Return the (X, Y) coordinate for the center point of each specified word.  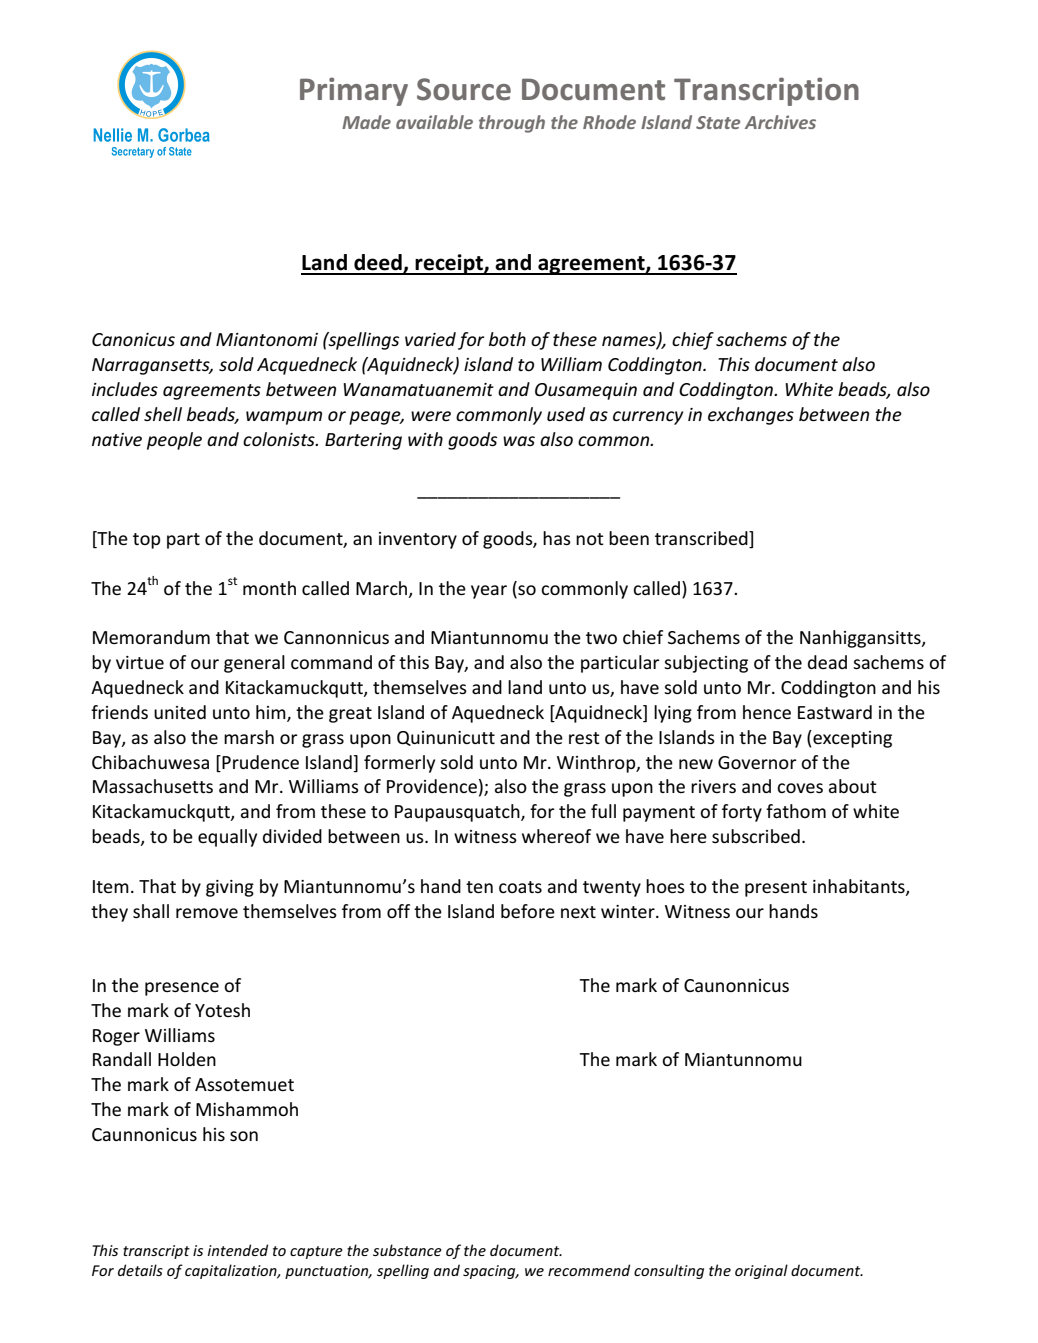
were (431, 416)
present (776, 889)
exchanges (751, 416)
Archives (780, 122)
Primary (354, 91)
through (512, 124)
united (180, 712)
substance (407, 1250)
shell (163, 414)
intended (237, 1250)
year (489, 592)
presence (182, 989)
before (528, 911)
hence (767, 712)
